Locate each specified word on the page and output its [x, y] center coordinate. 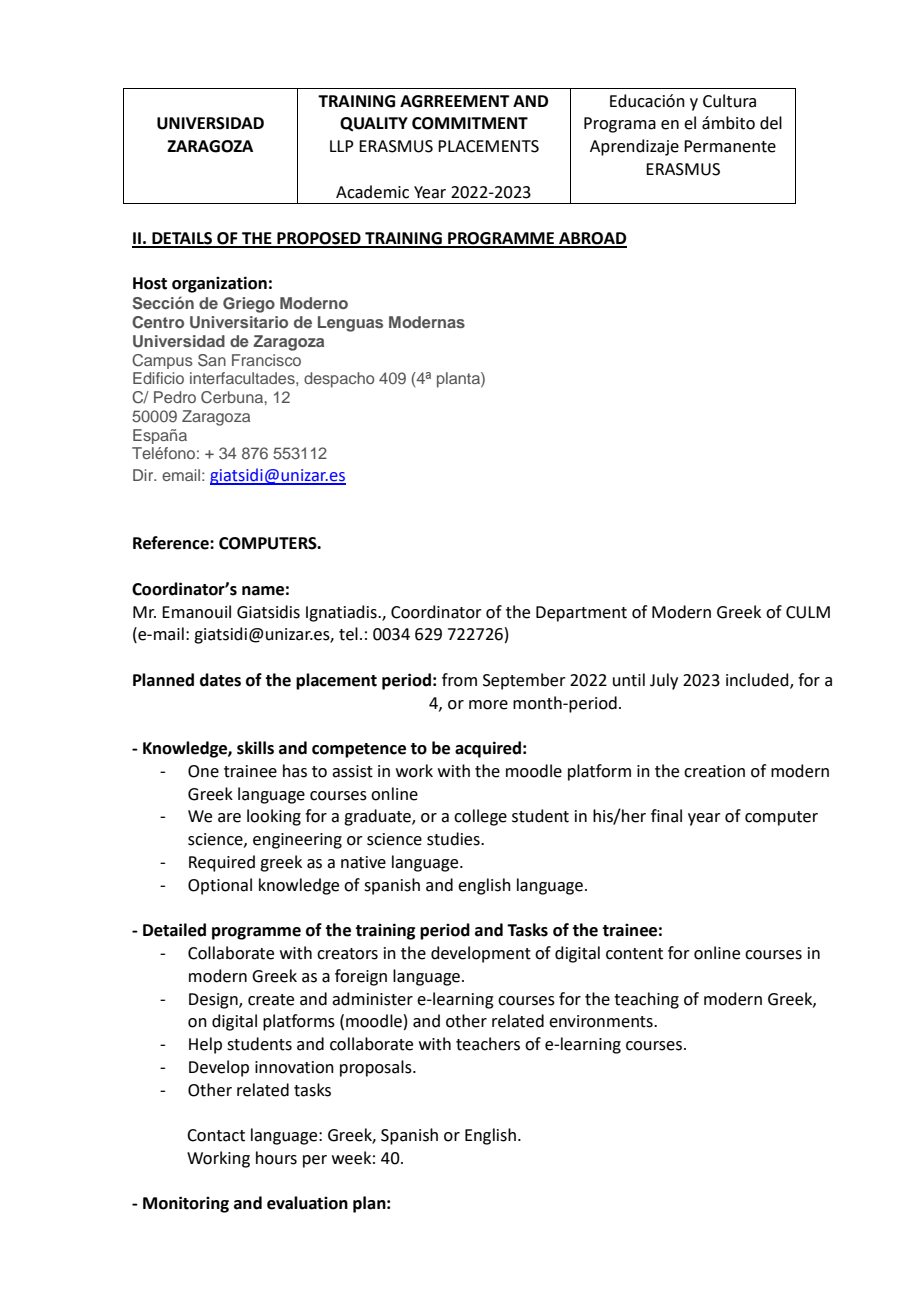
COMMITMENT [470, 123]
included [758, 681]
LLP [342, 146]
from [459, 680]
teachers [488, 1044]
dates [220, 680]
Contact [216, 1135]
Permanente [730, 146]
